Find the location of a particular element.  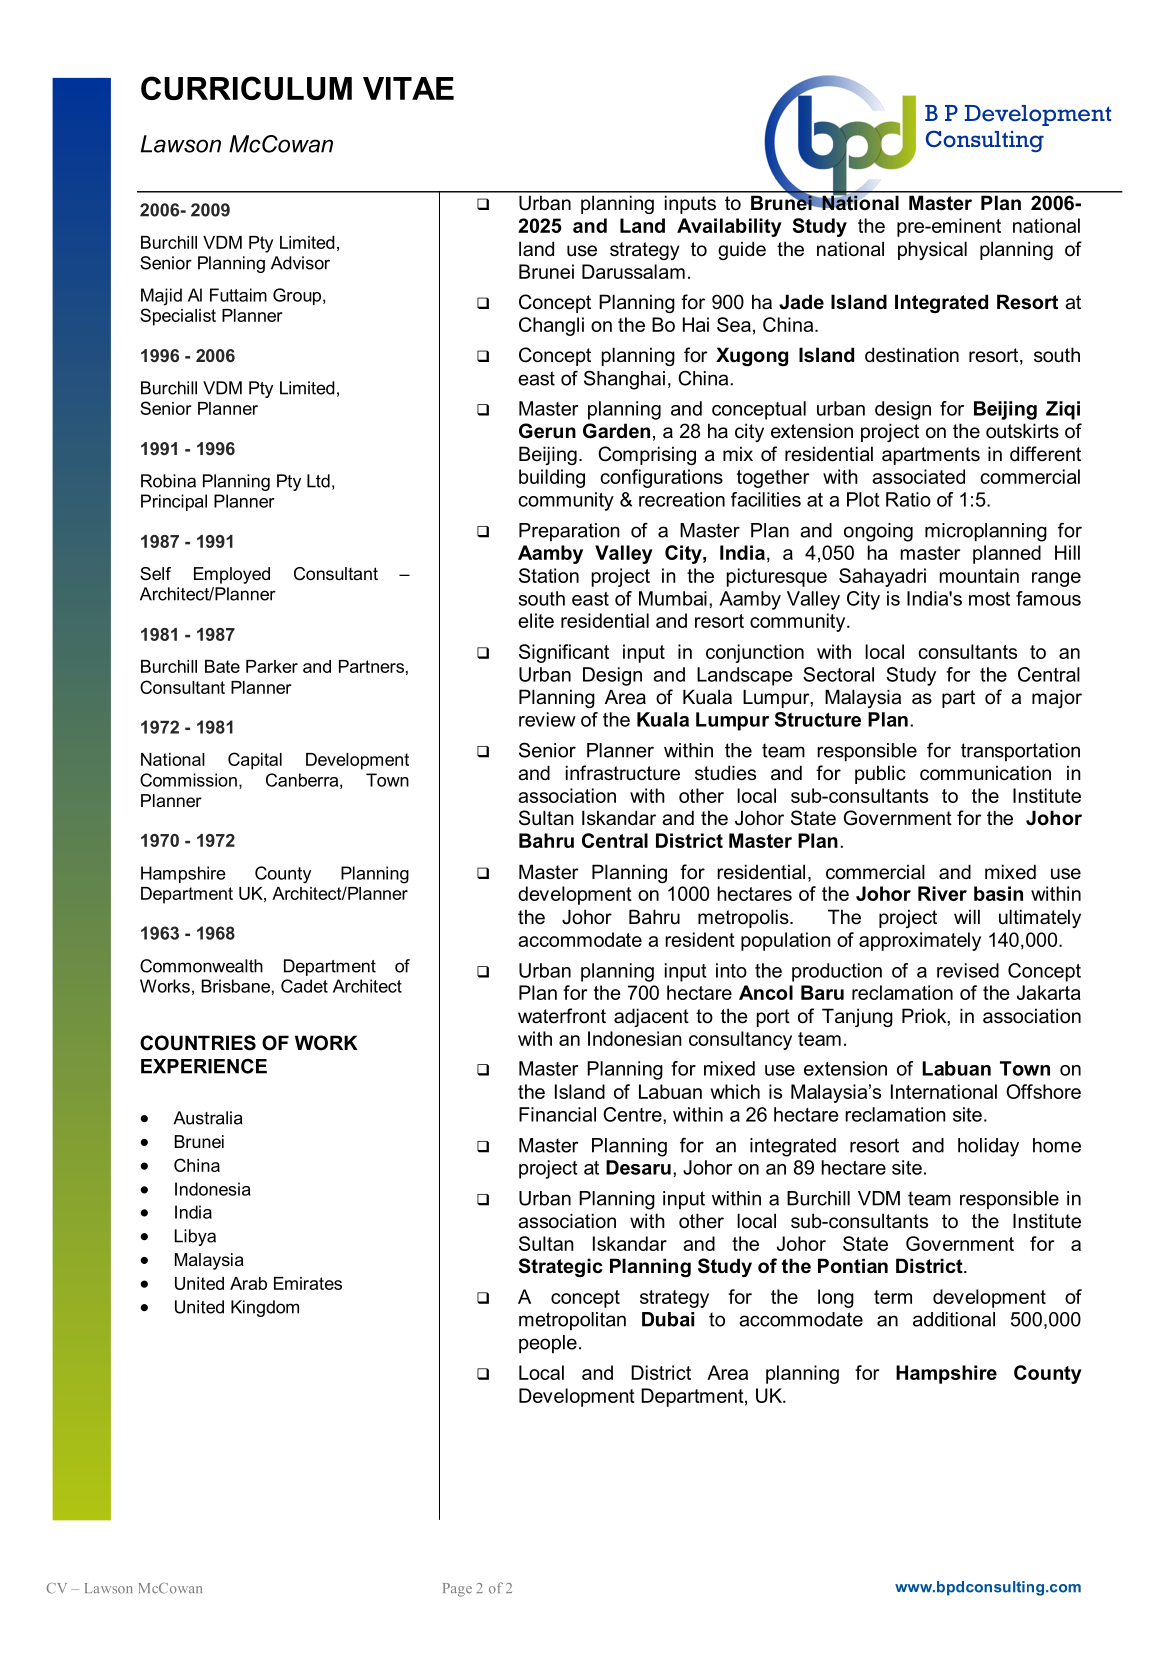

CURRICULUM is located at coordinates (246, 88).
